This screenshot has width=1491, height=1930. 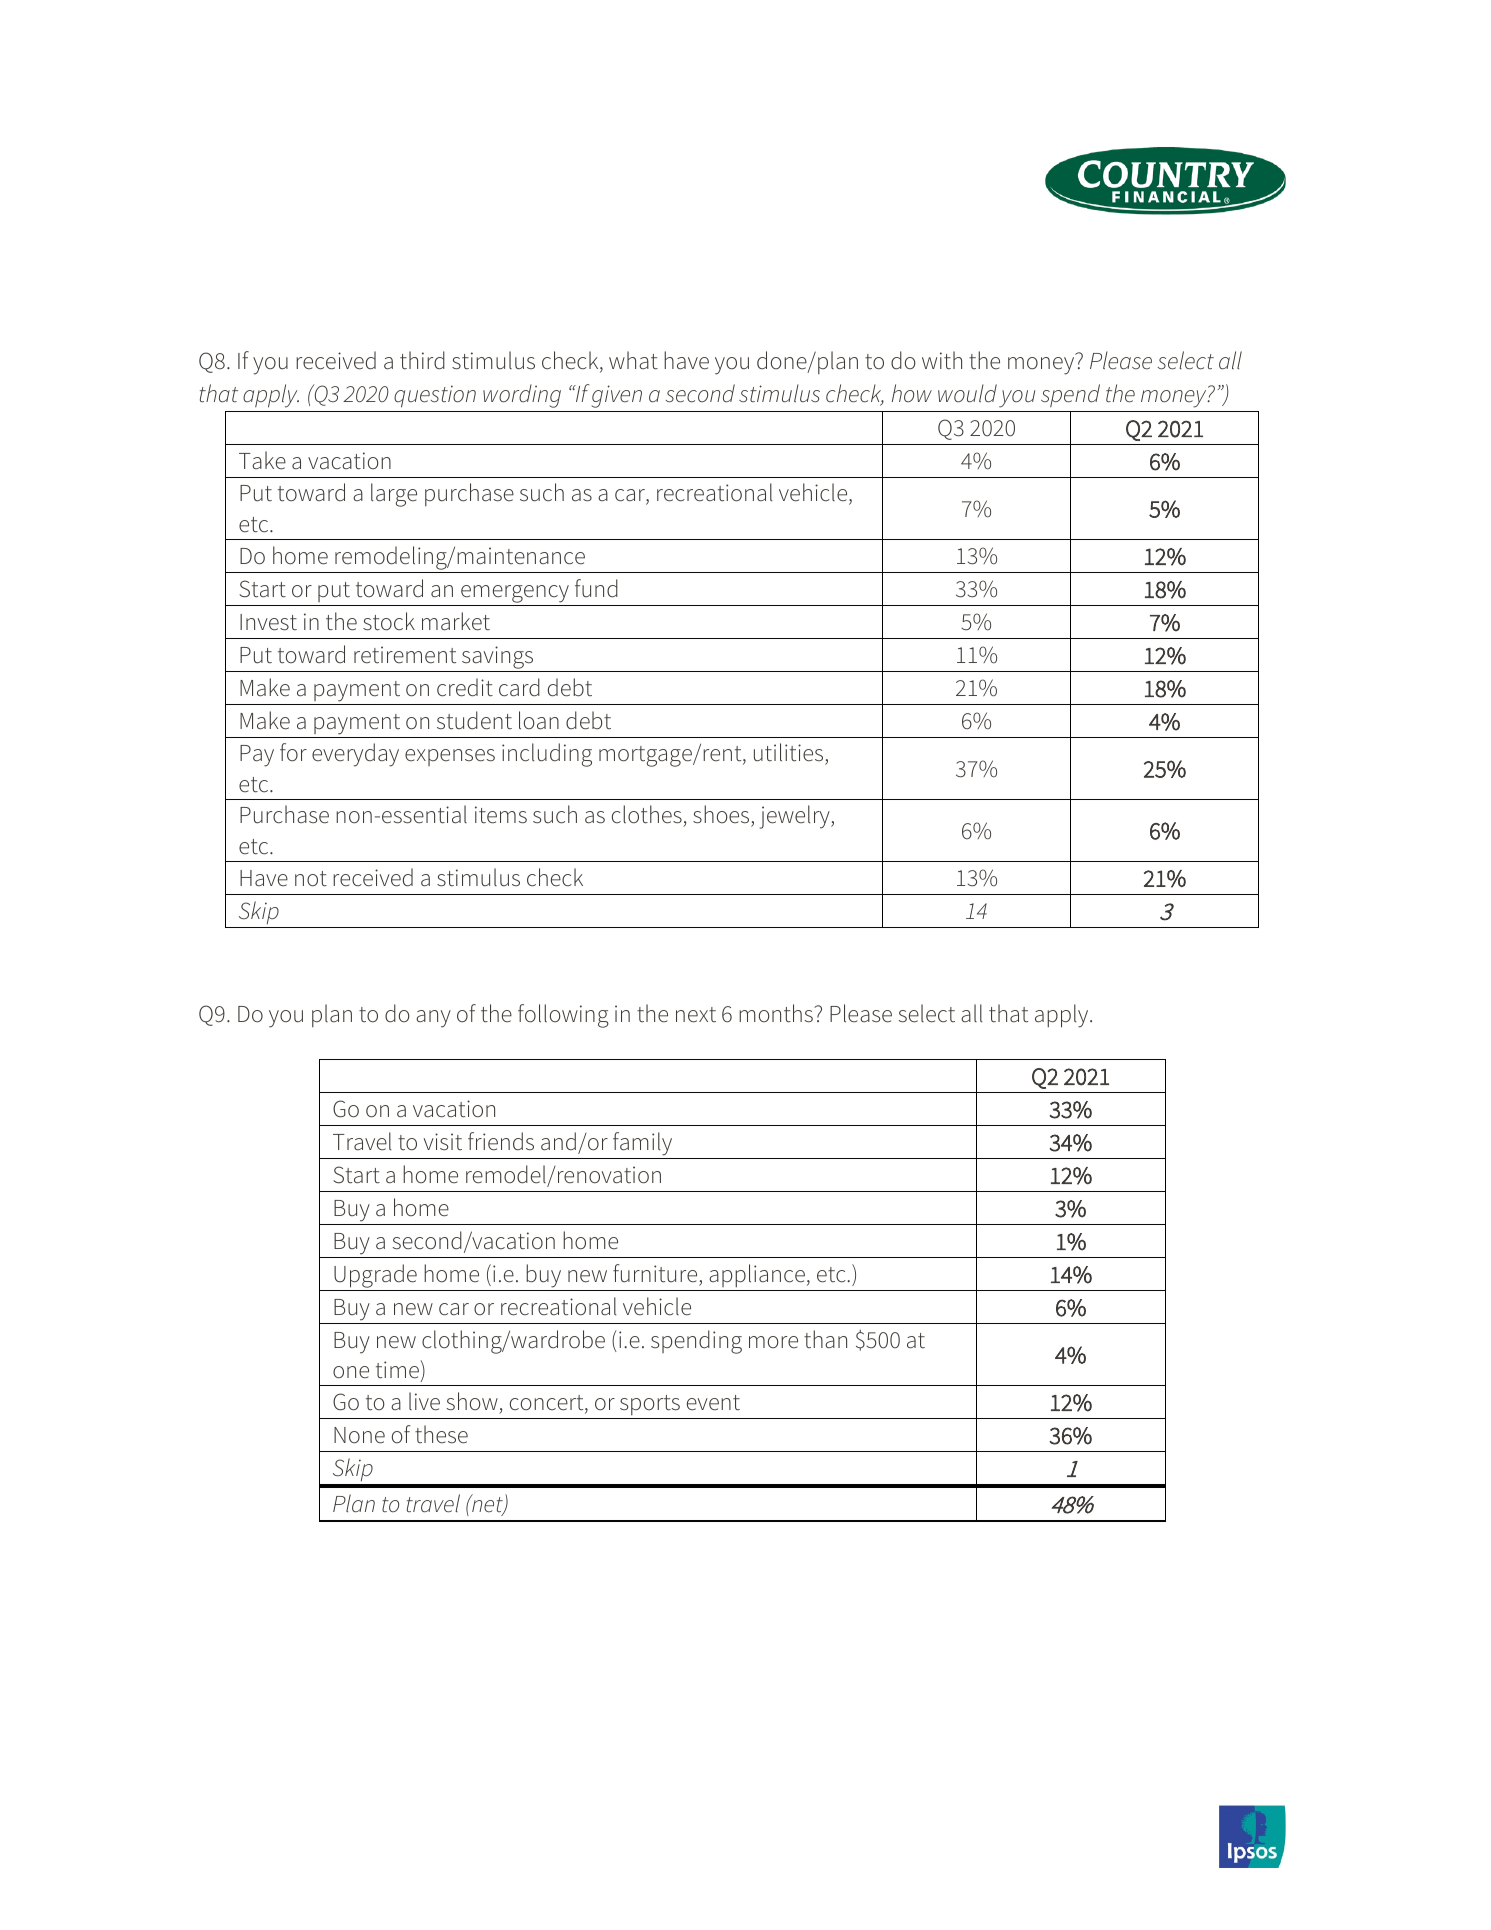 I want to click on jewelry, so click(x=796, y=817).
